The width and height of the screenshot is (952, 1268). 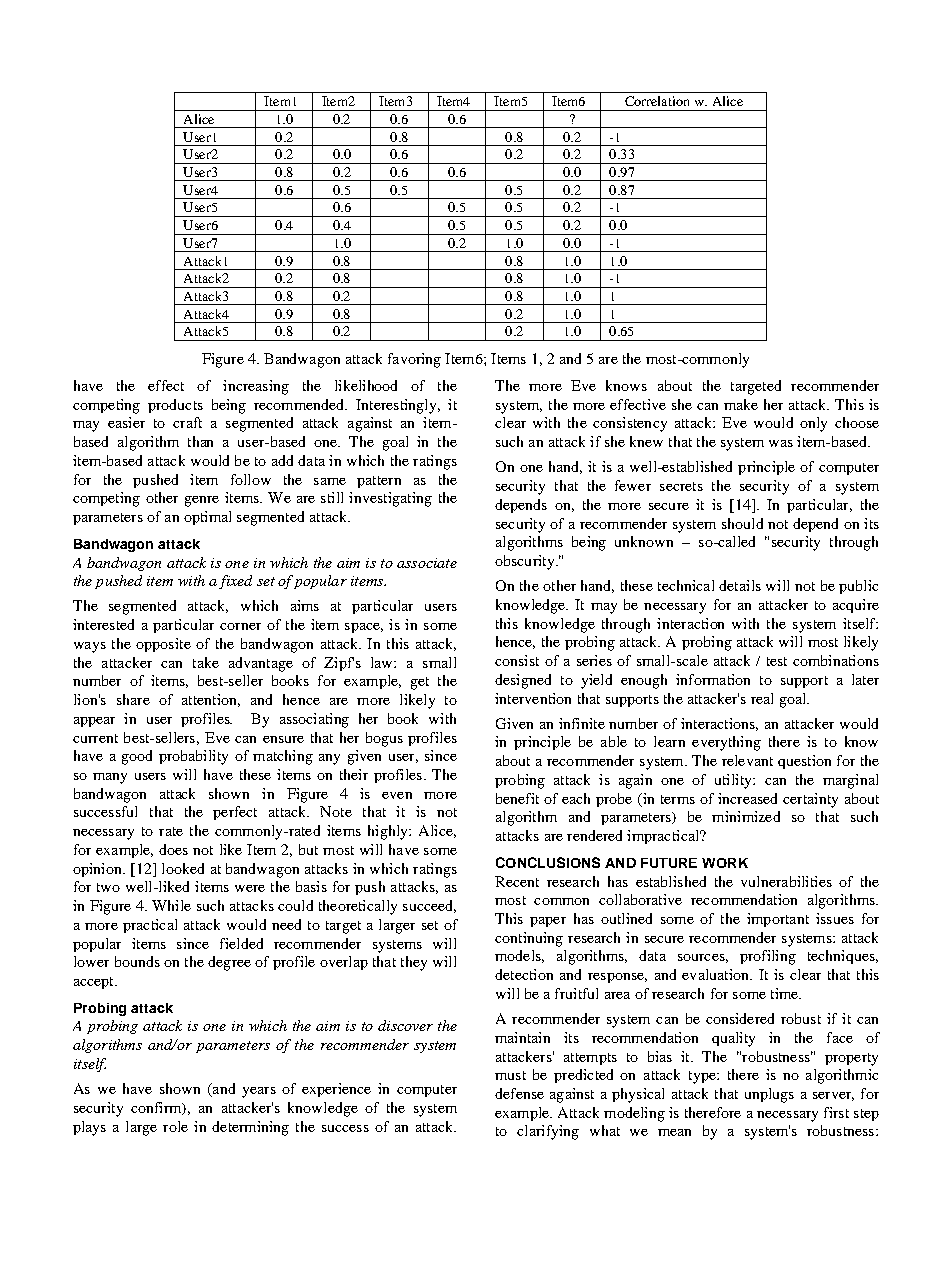 What do you see at coordinates (778, 920) in the screenshot?
I see `important` at bounding box center [778, 920].
